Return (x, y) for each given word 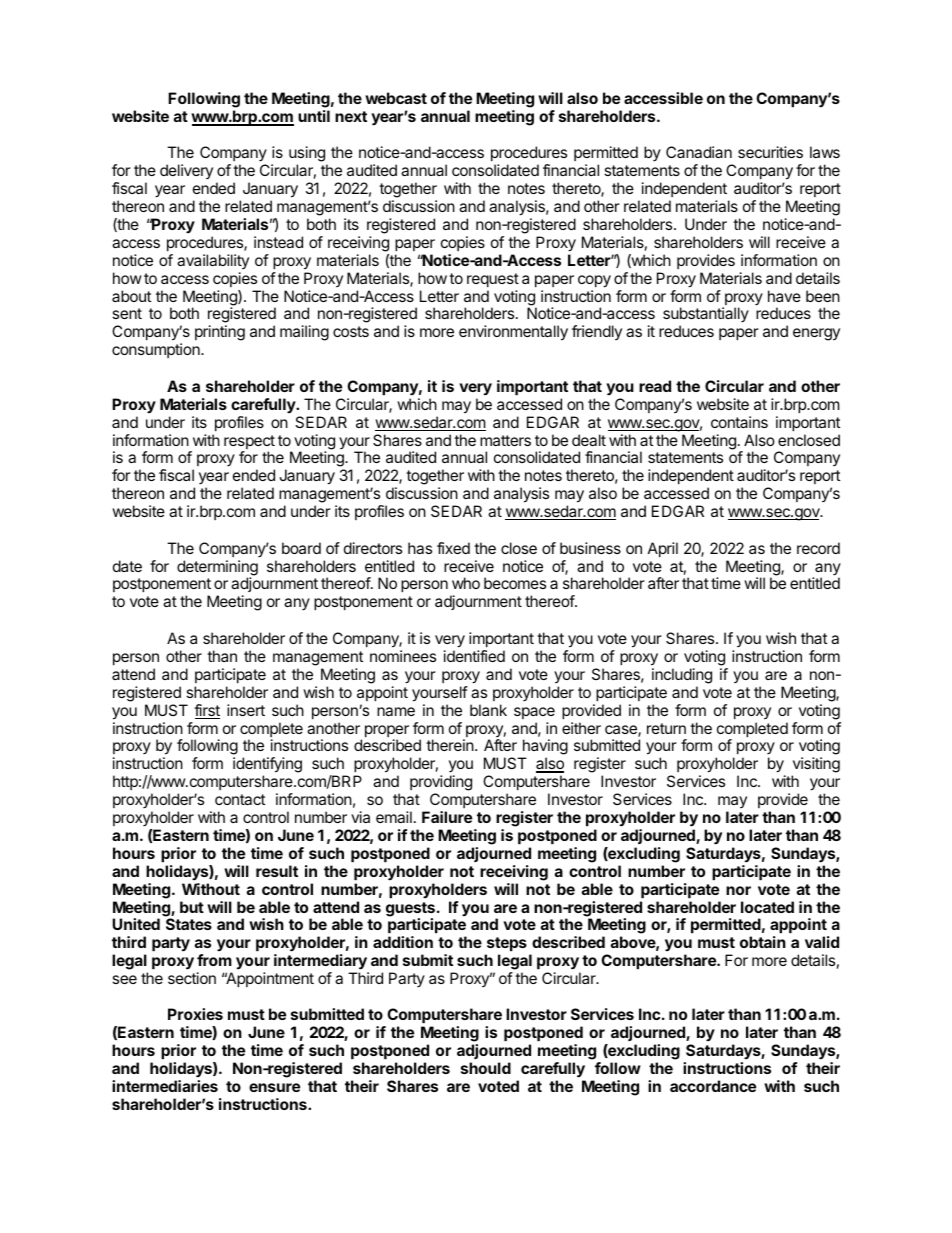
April (663, 549)
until (314, 116)
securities (770, 152)
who (466, 583)
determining (217, 569)
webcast (396, 98)
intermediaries (165, 1086)
